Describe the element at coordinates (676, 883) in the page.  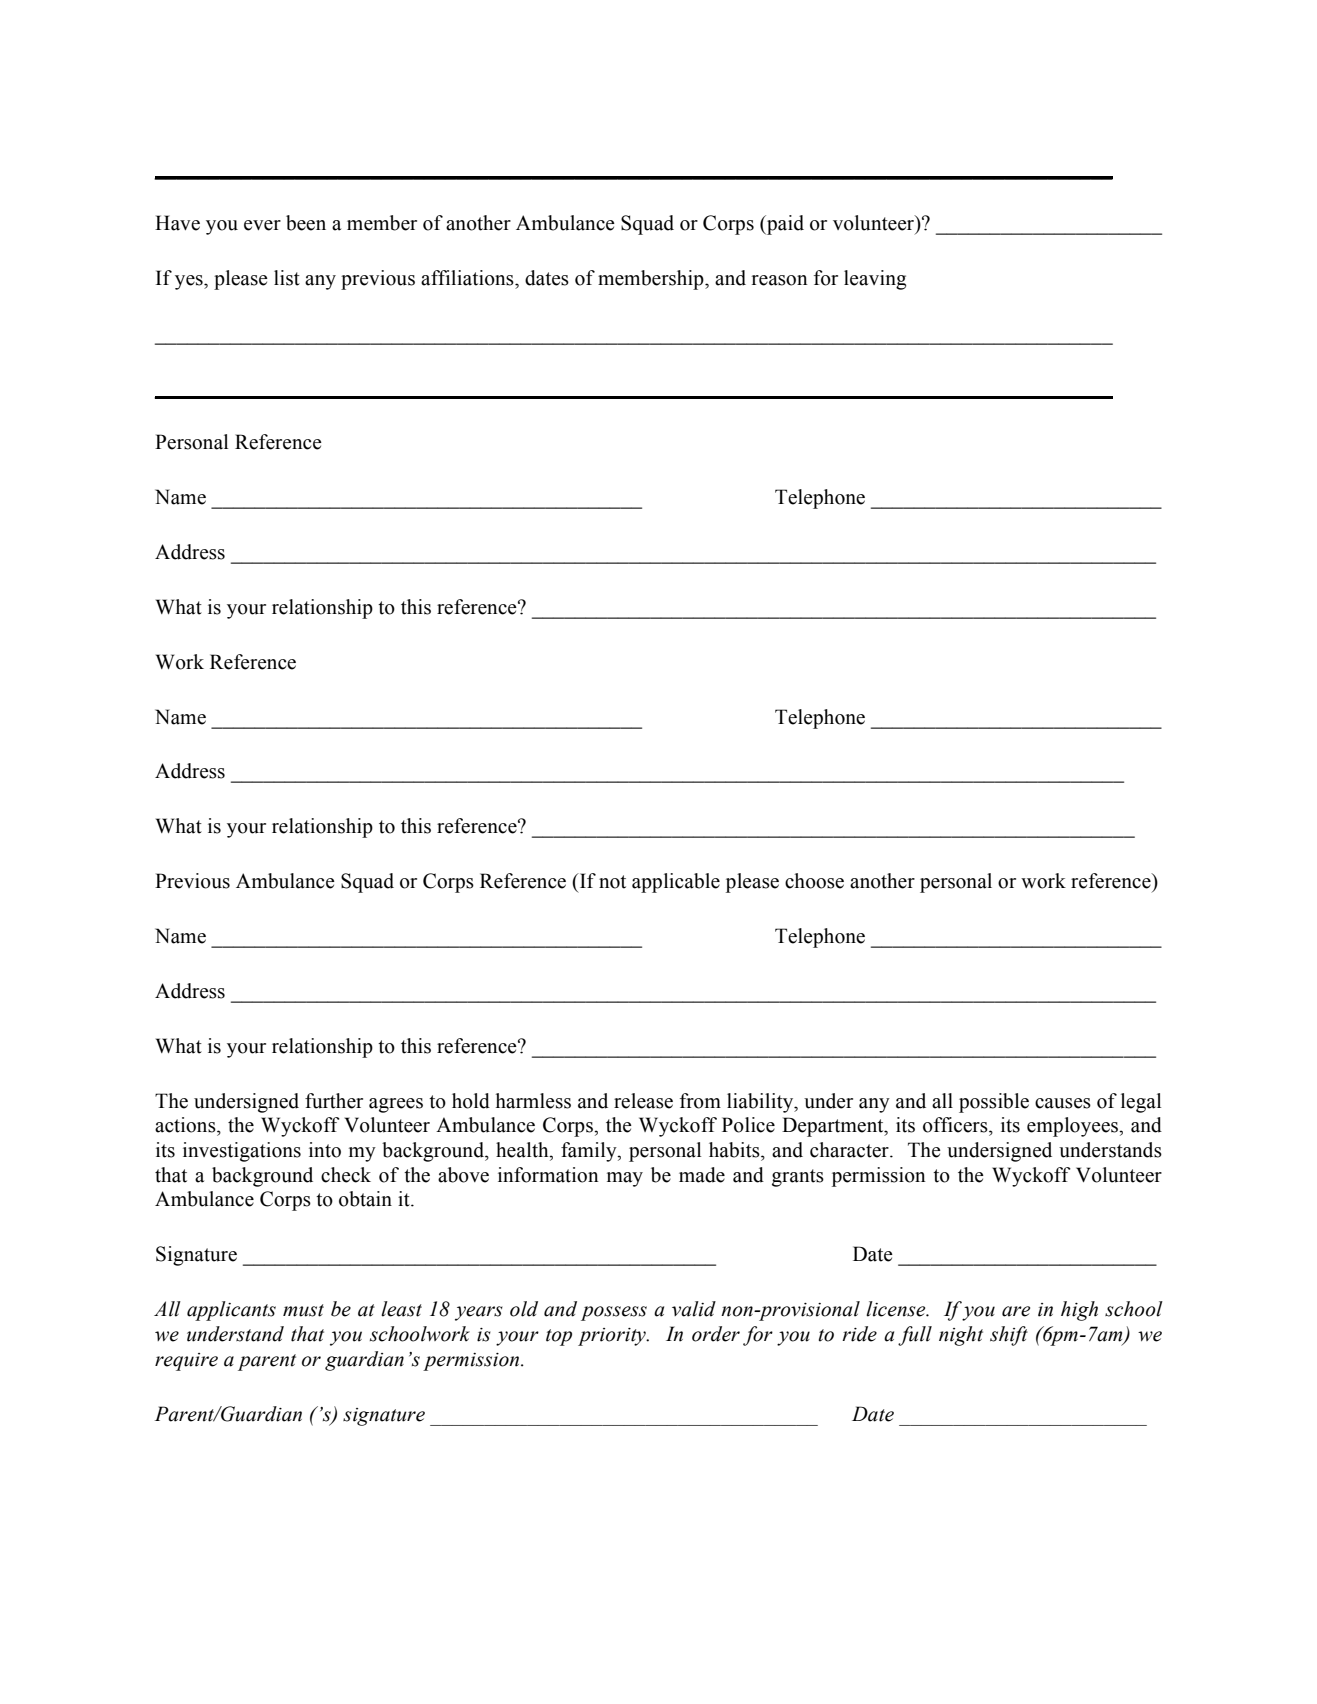
I see `applicable` at that location.
